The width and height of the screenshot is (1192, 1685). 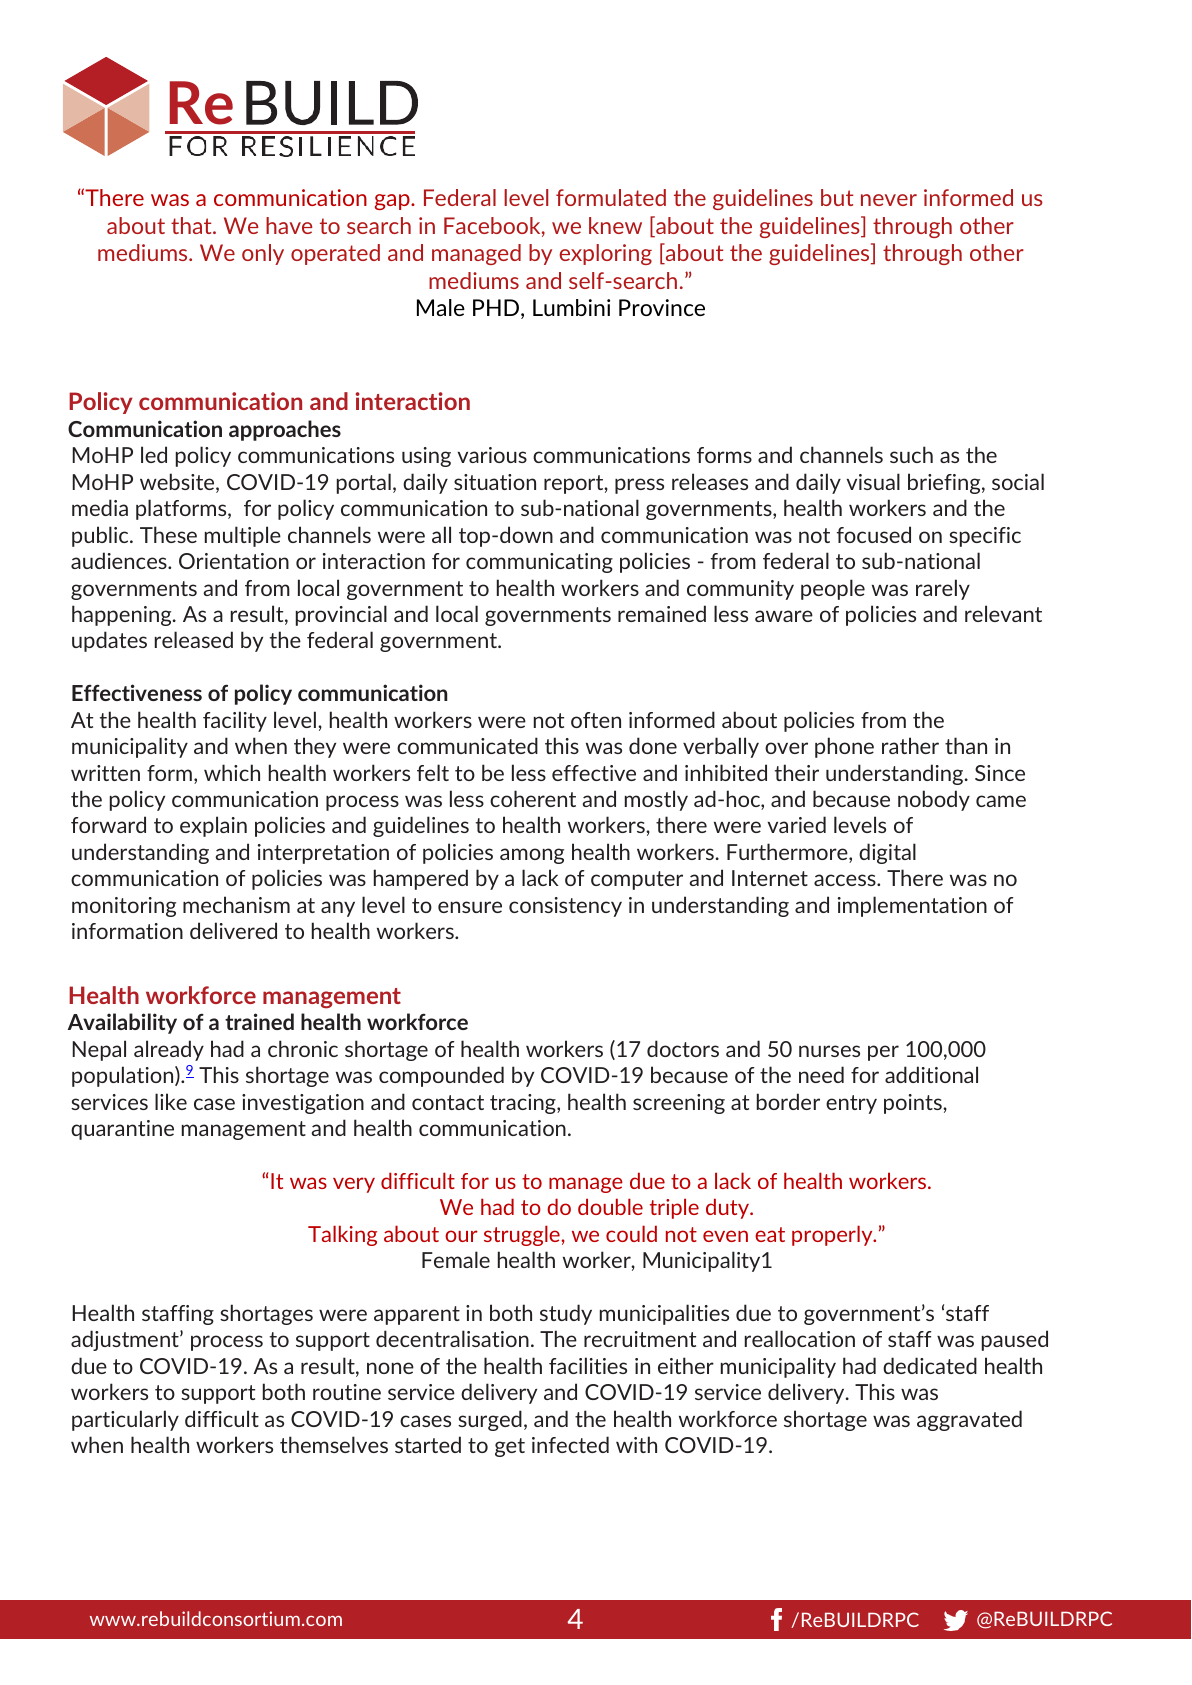 What do you see at coordinates (912, 906) in the screenshot?
I see `implementation` at bounding box center [912, 906].
